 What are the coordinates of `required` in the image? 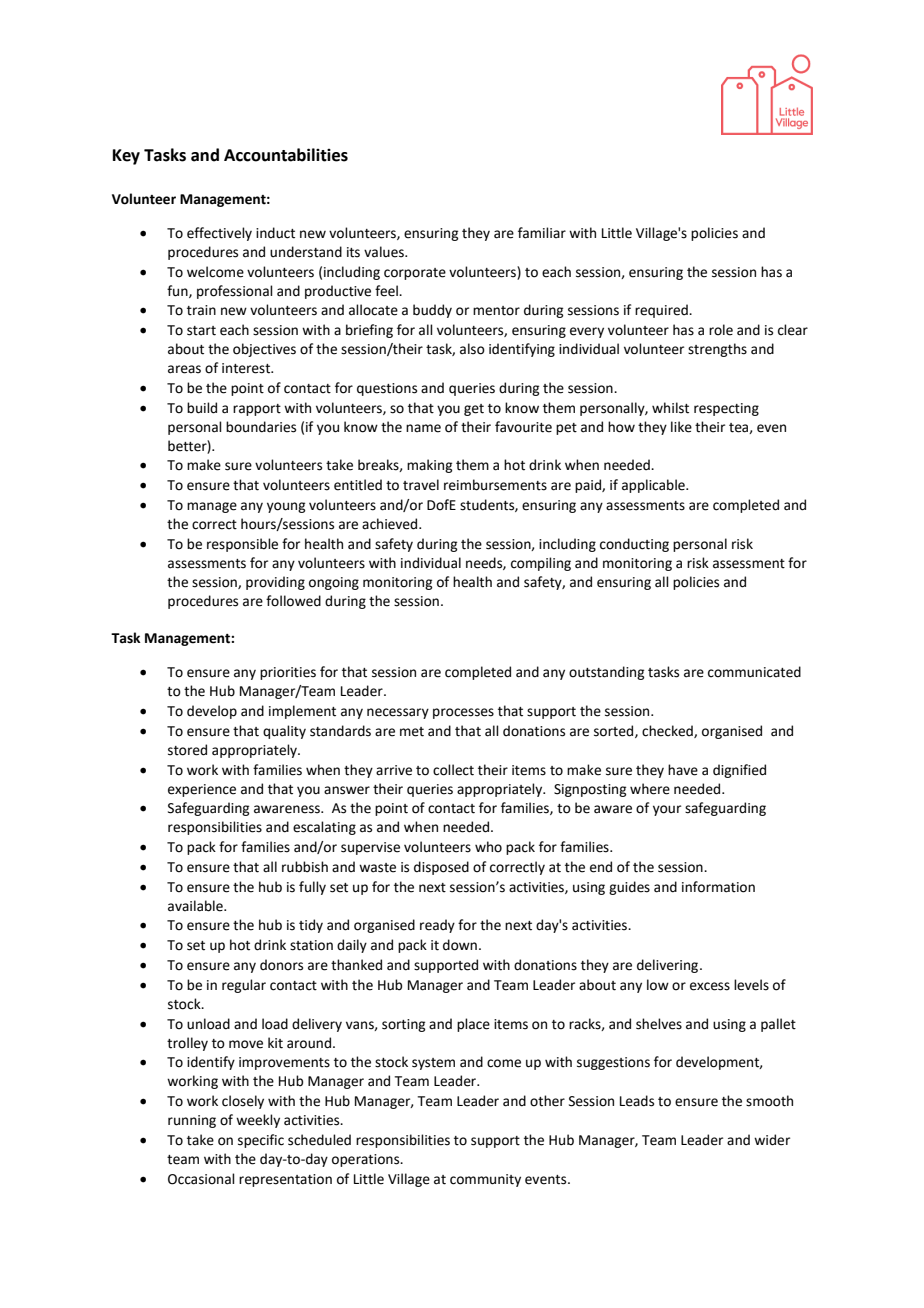 It's located at (662, 311).
